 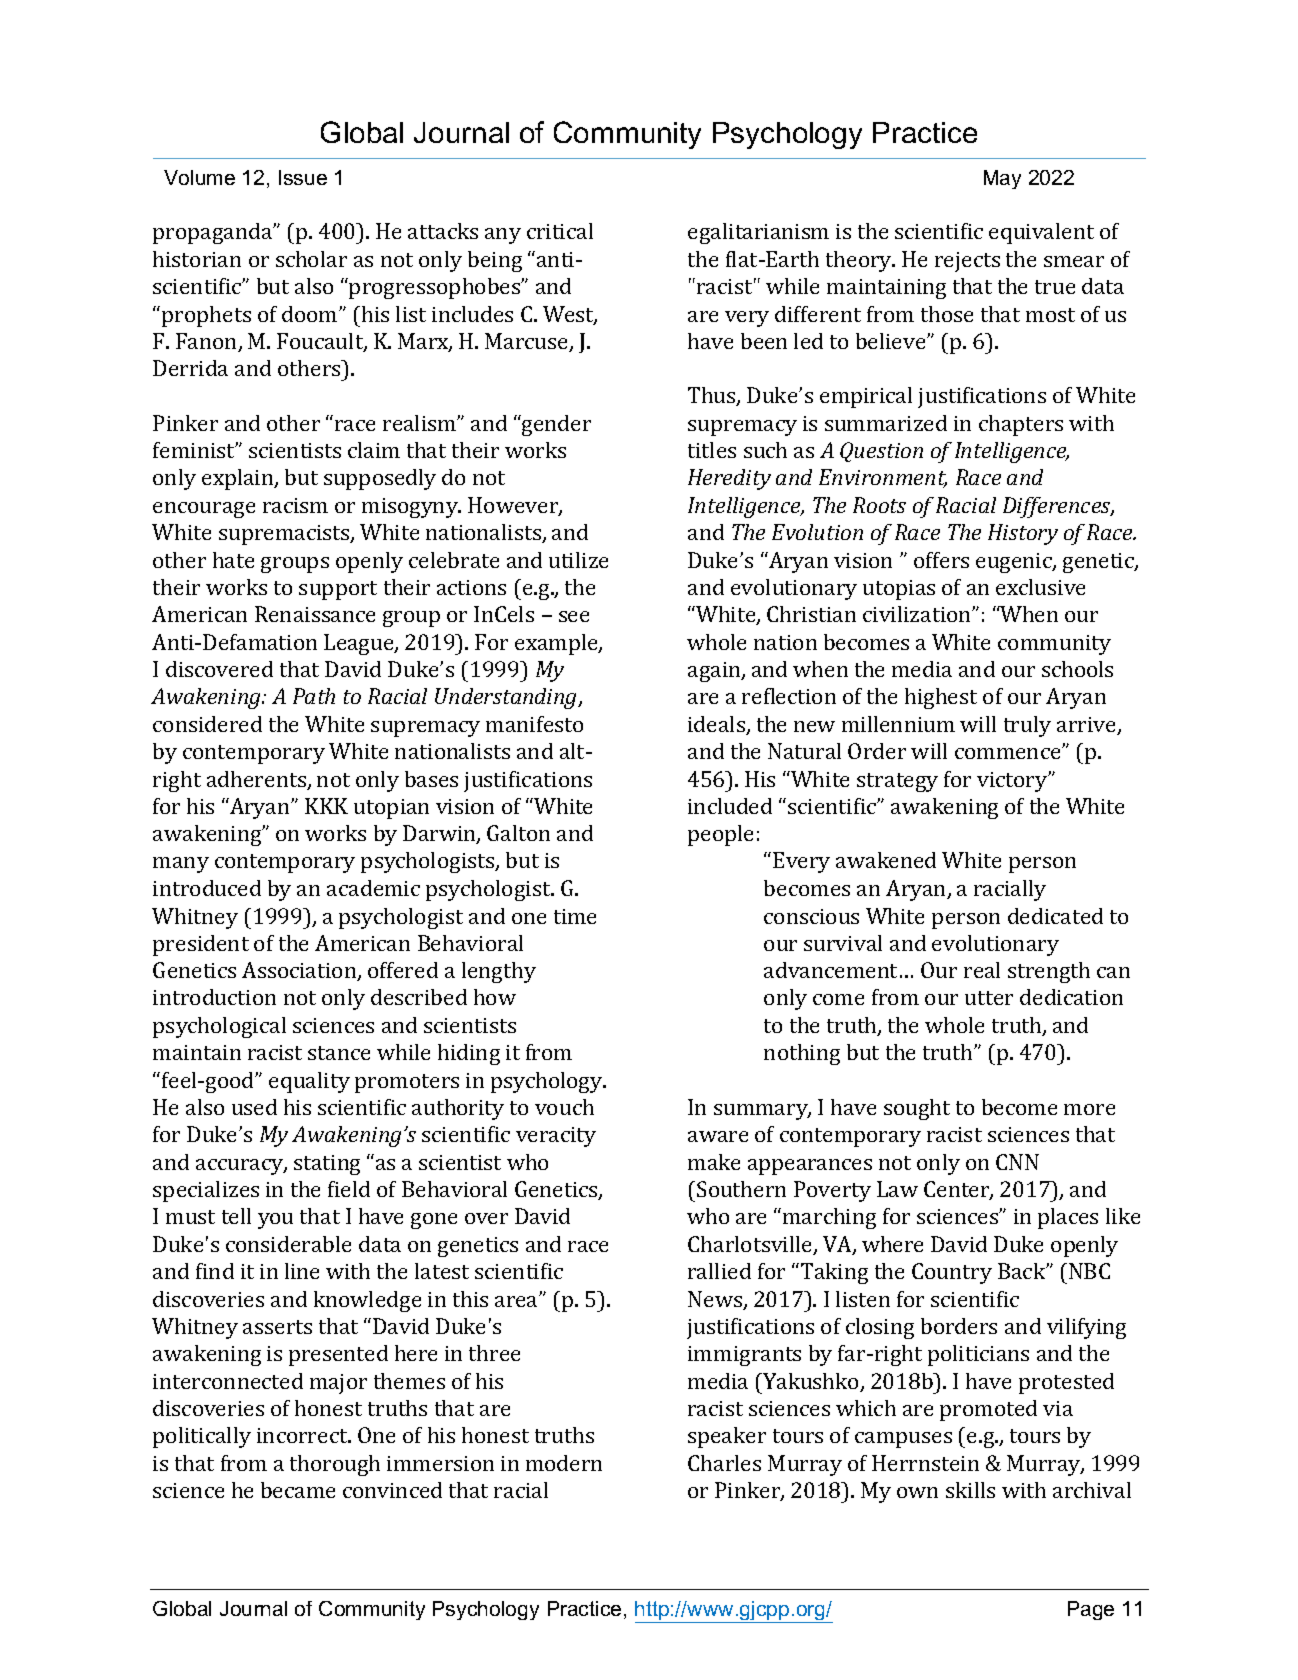 What do you see at coordinates (373, 888) in the screenshot?
I see `academic` at bounding box center [373, 888].
